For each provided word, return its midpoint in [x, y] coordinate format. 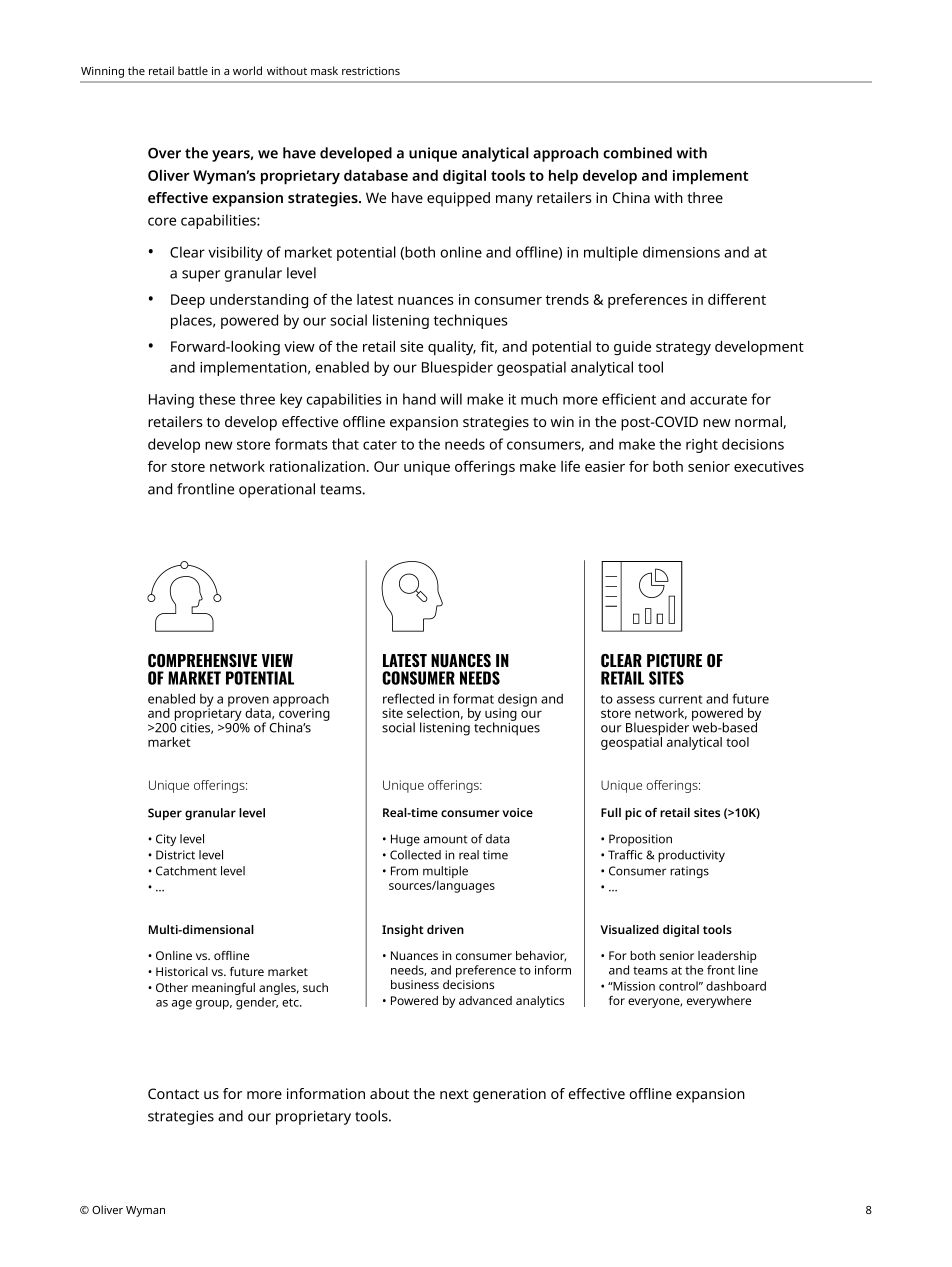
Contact [173, 1093]
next [454, 1094]
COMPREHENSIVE [202, 660]
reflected [408, 698]
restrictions [371, 71]
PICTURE [674, 660]
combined [637, 153]
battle [193, 70]
